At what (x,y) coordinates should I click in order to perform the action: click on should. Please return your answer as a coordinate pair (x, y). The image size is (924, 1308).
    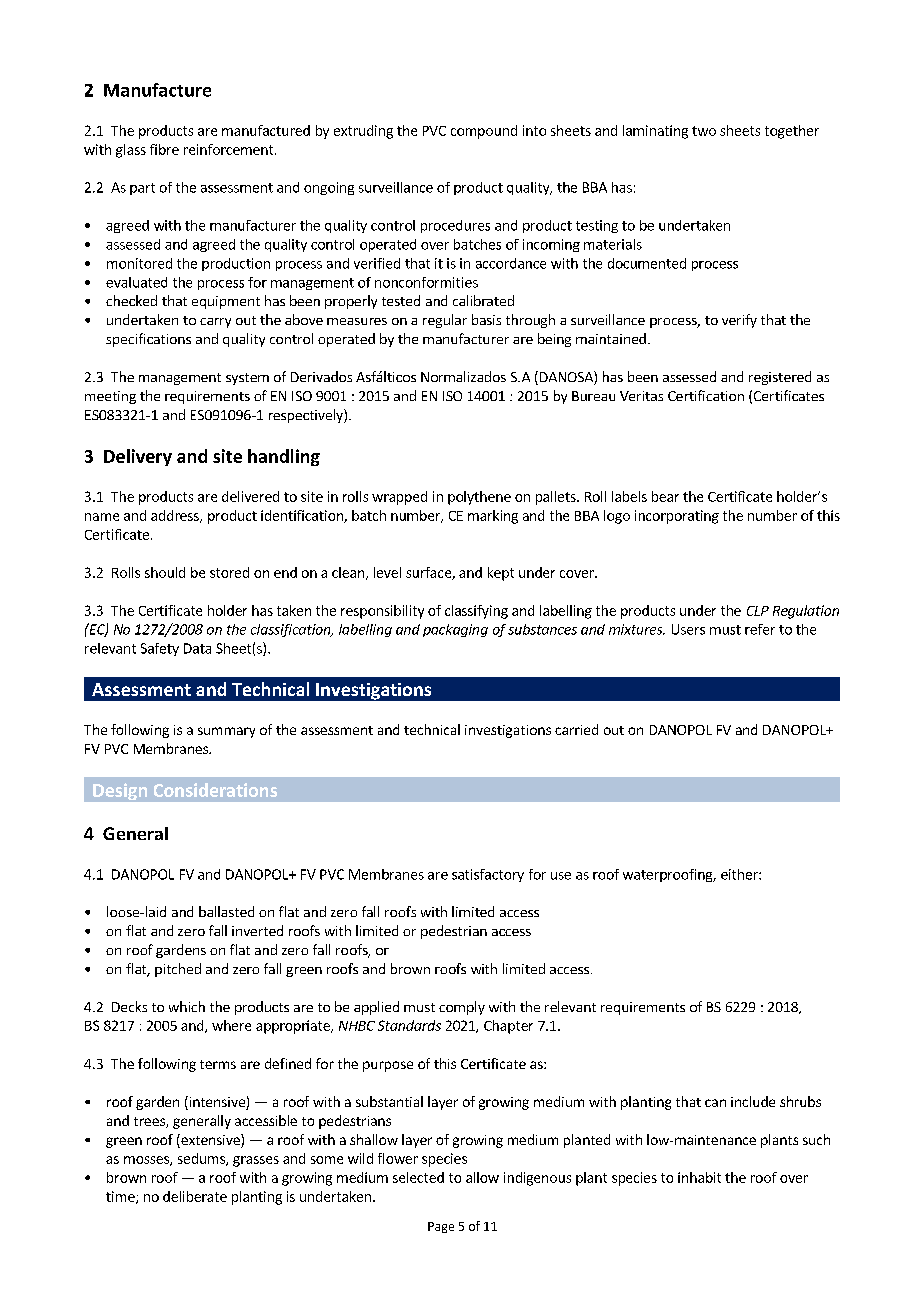
    Looking at the image, I should click on (165, 572).
